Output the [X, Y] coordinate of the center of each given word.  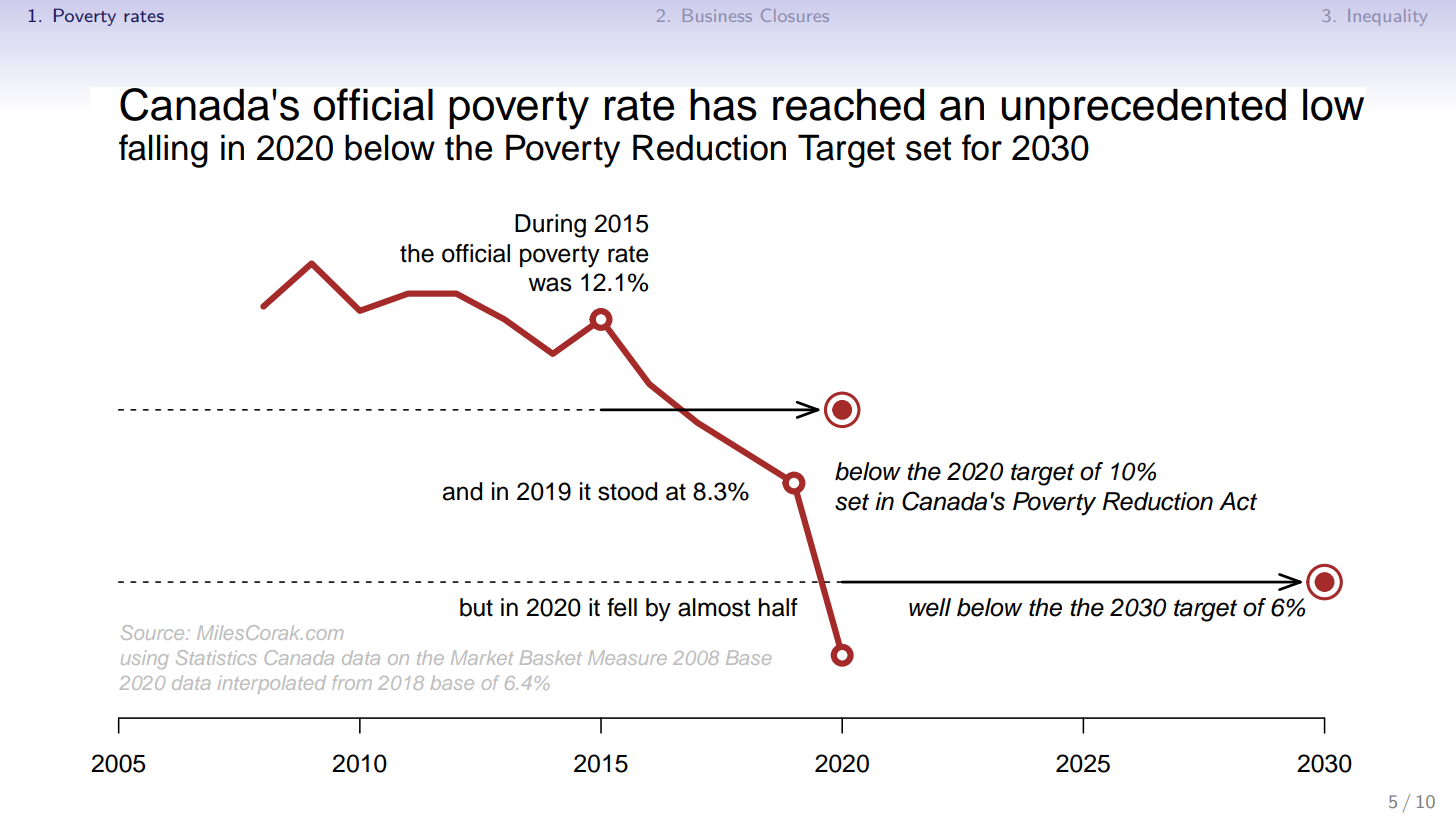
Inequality [1387, 17]
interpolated [272, 684]
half [778, 607]
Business [717, 15]
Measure [627, 657]
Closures [795, 15]
